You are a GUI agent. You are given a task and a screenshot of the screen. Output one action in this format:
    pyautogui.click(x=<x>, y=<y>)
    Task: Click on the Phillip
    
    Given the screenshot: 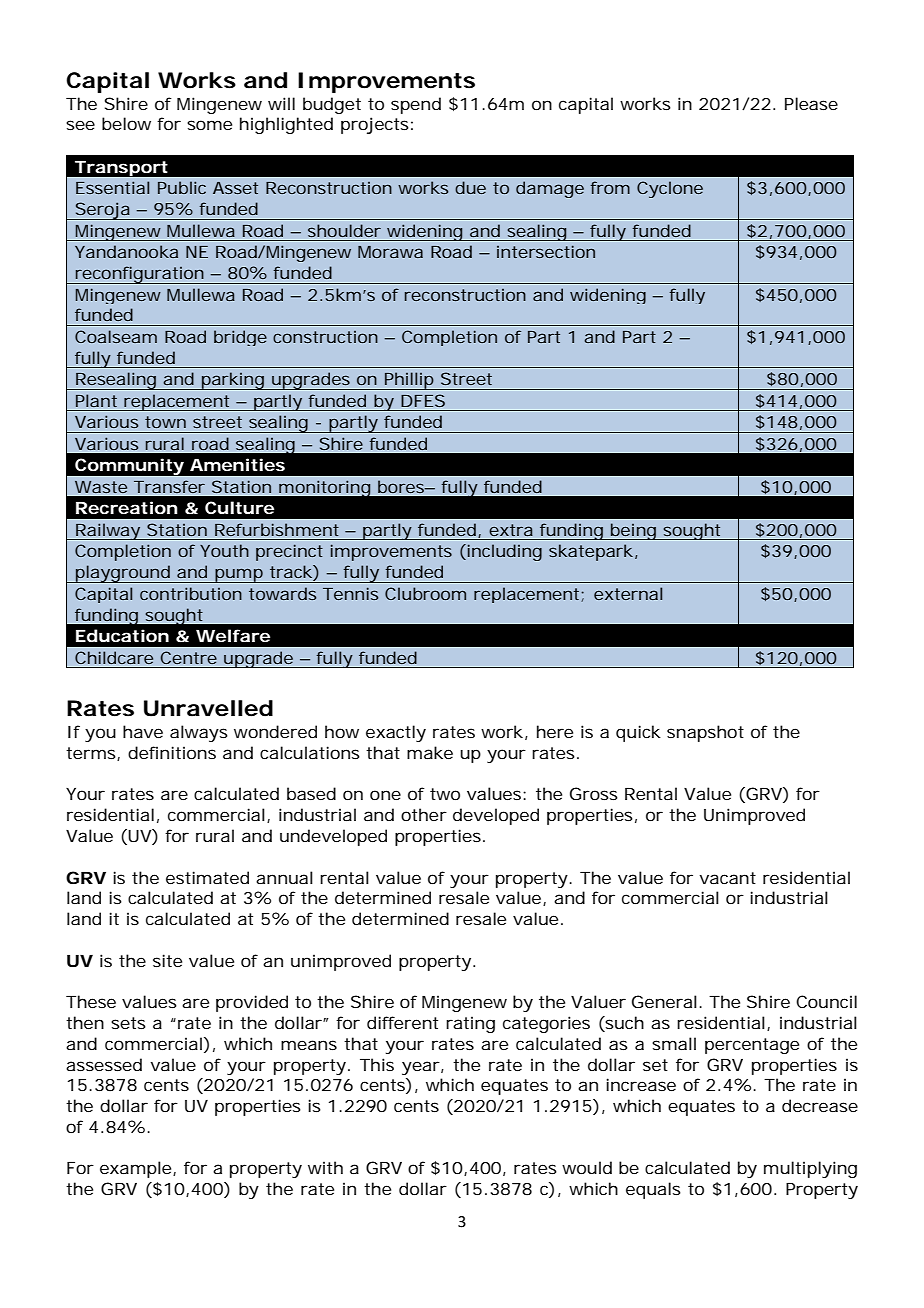 What is the action you would take?
    pyautogui.click(x=408, y=381)
